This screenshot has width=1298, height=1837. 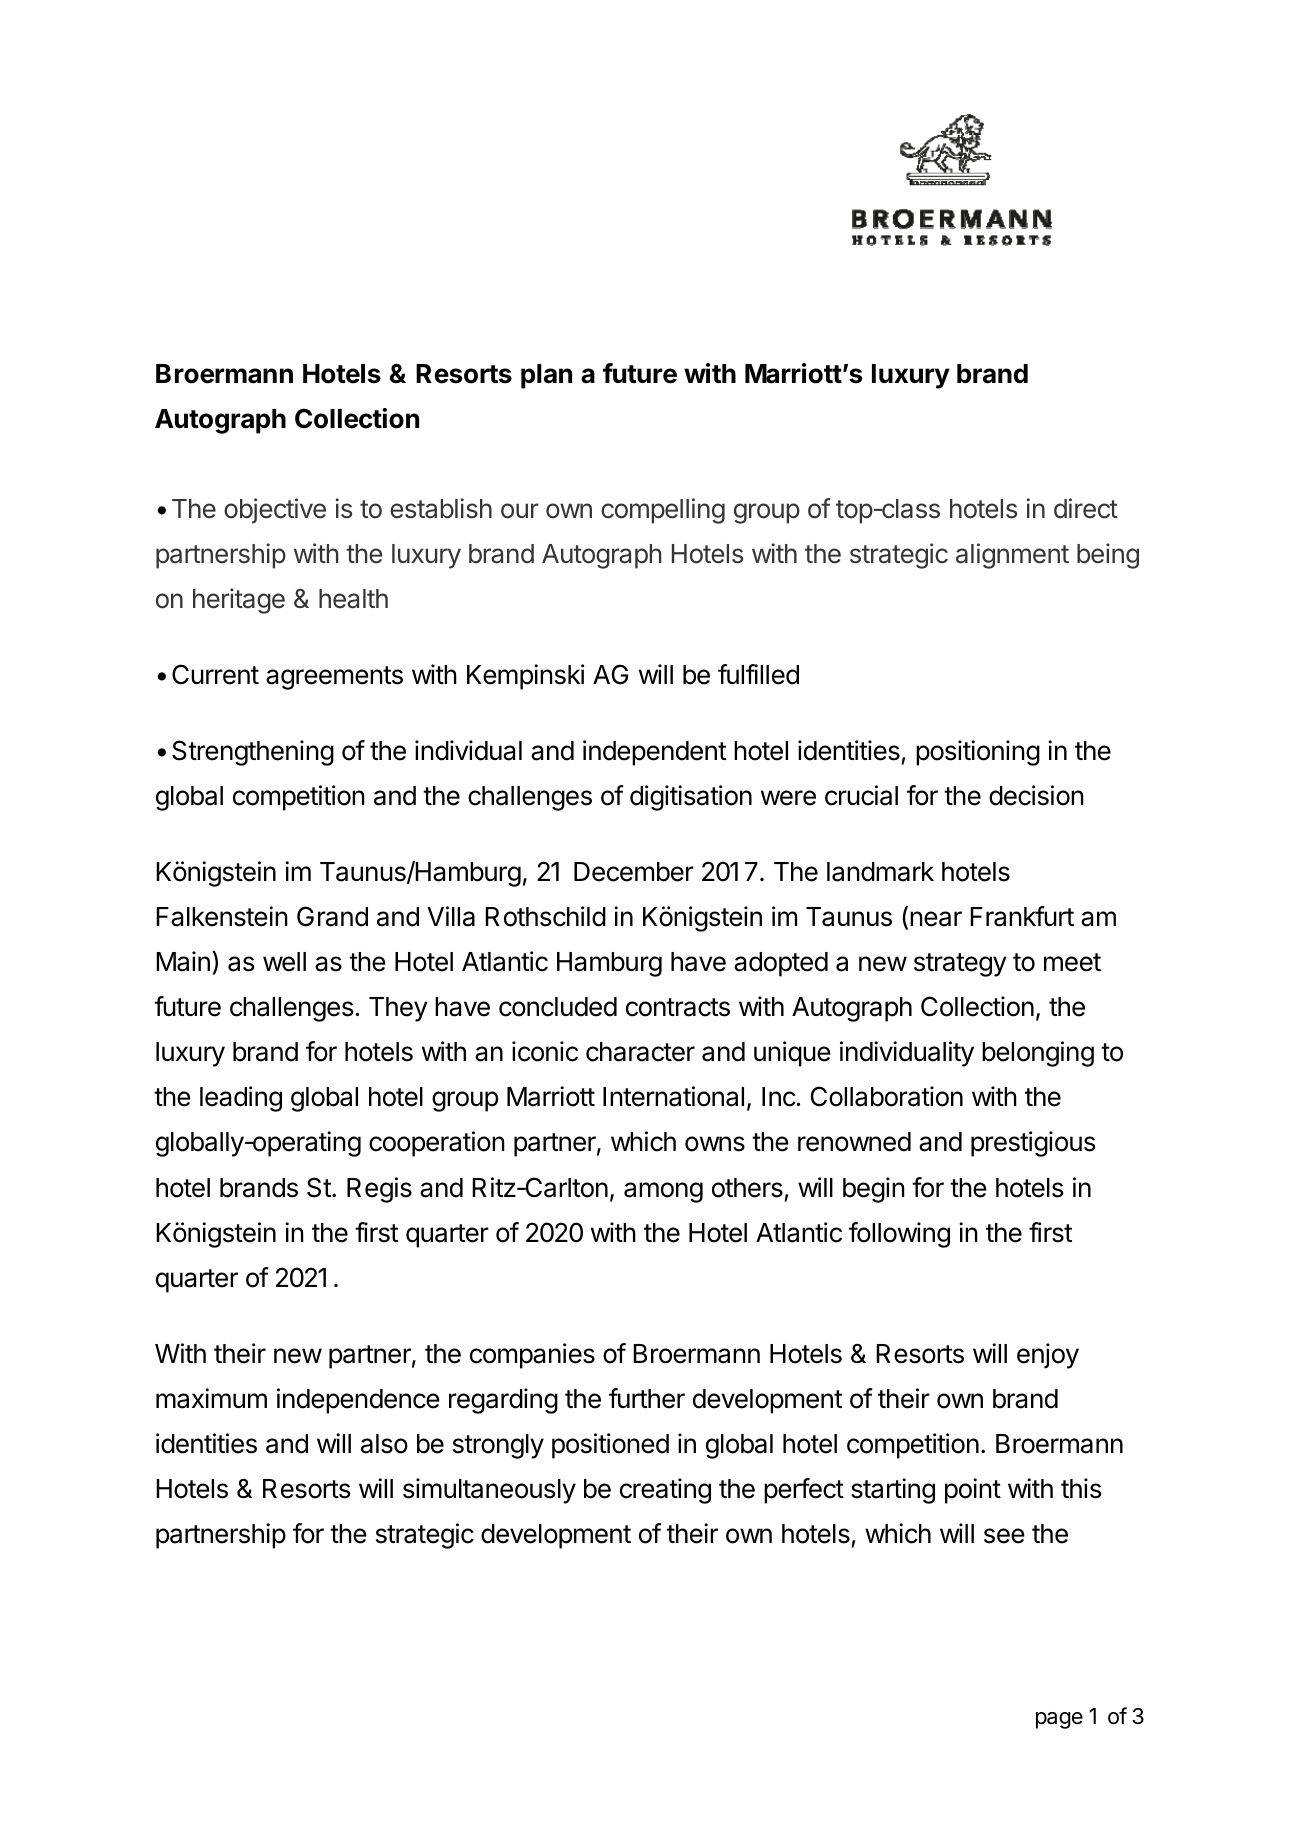 What do you see at coordinates (275, 511) in the screenshot?
I see `objective` at bounding box center [275, 511].
